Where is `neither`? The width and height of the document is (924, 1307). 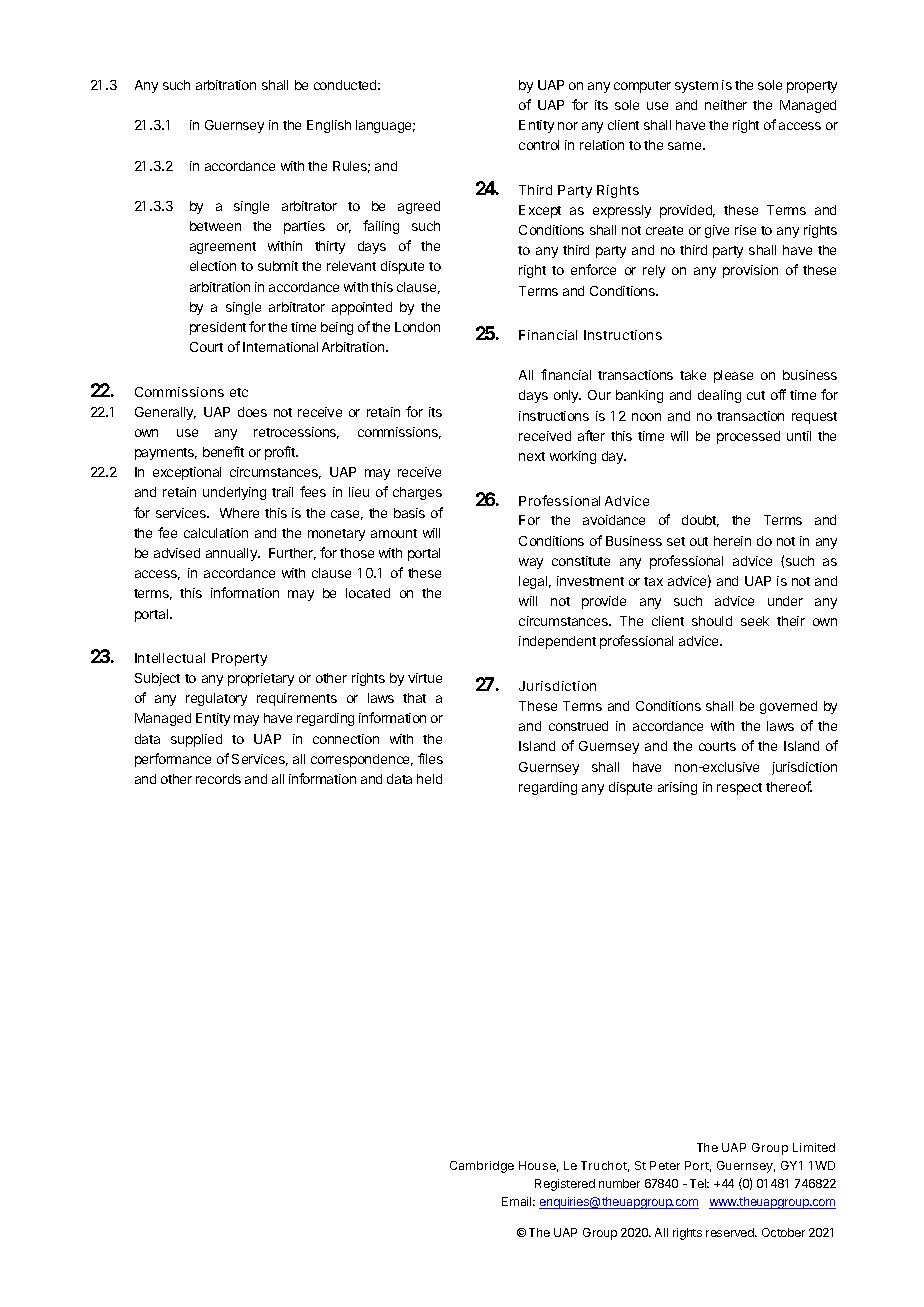
neither is located at coordinates (726, 105).
